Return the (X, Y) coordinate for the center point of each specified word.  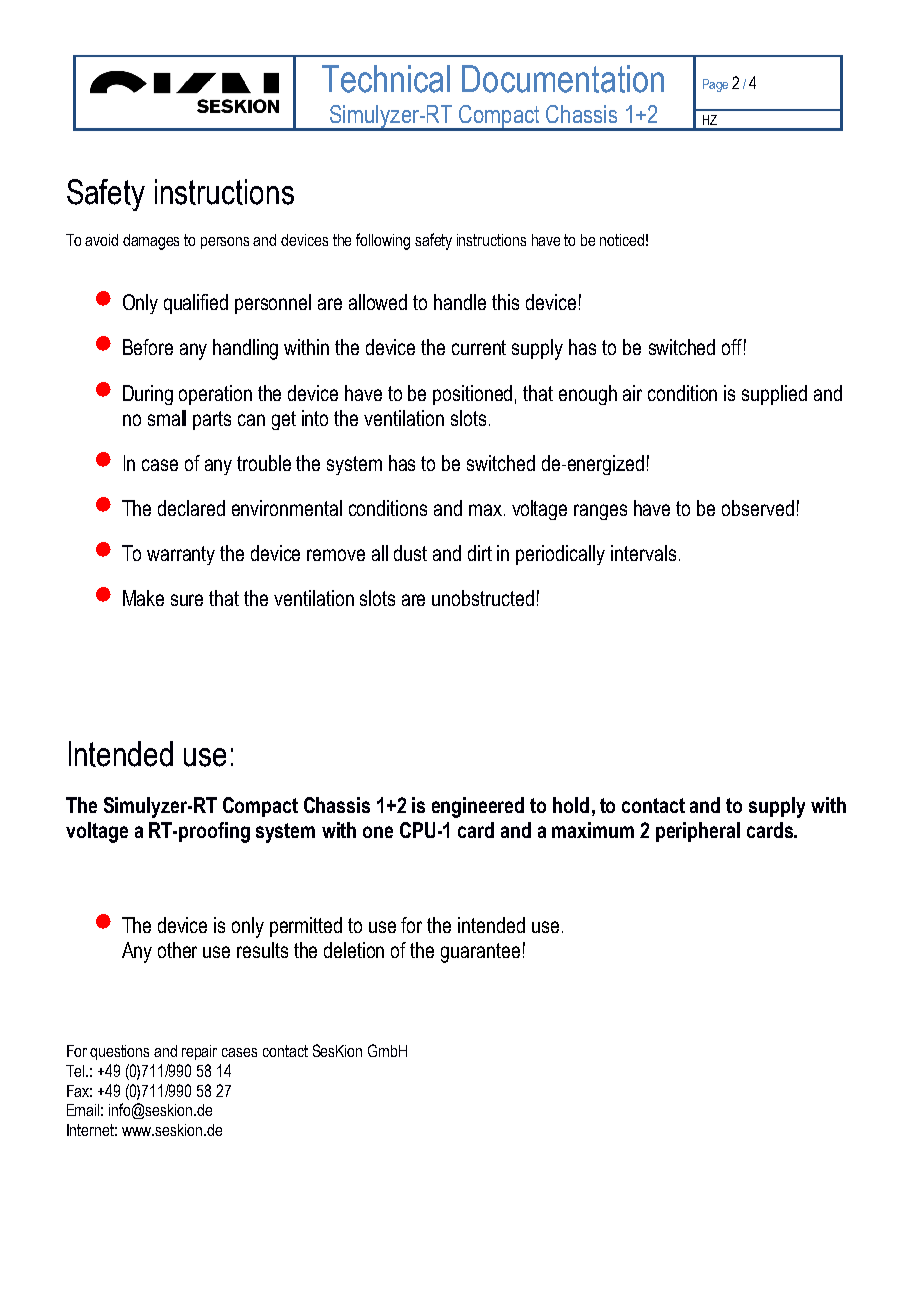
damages (151, 242)
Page (715, 85)
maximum (593, 830)
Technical (386, 79)
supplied (774, 395)
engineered (478, 807)
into (315, 418)
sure (187, 600)
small (167, 418)
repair (199, 1052)
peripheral (698, 832)
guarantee (480, 953)
